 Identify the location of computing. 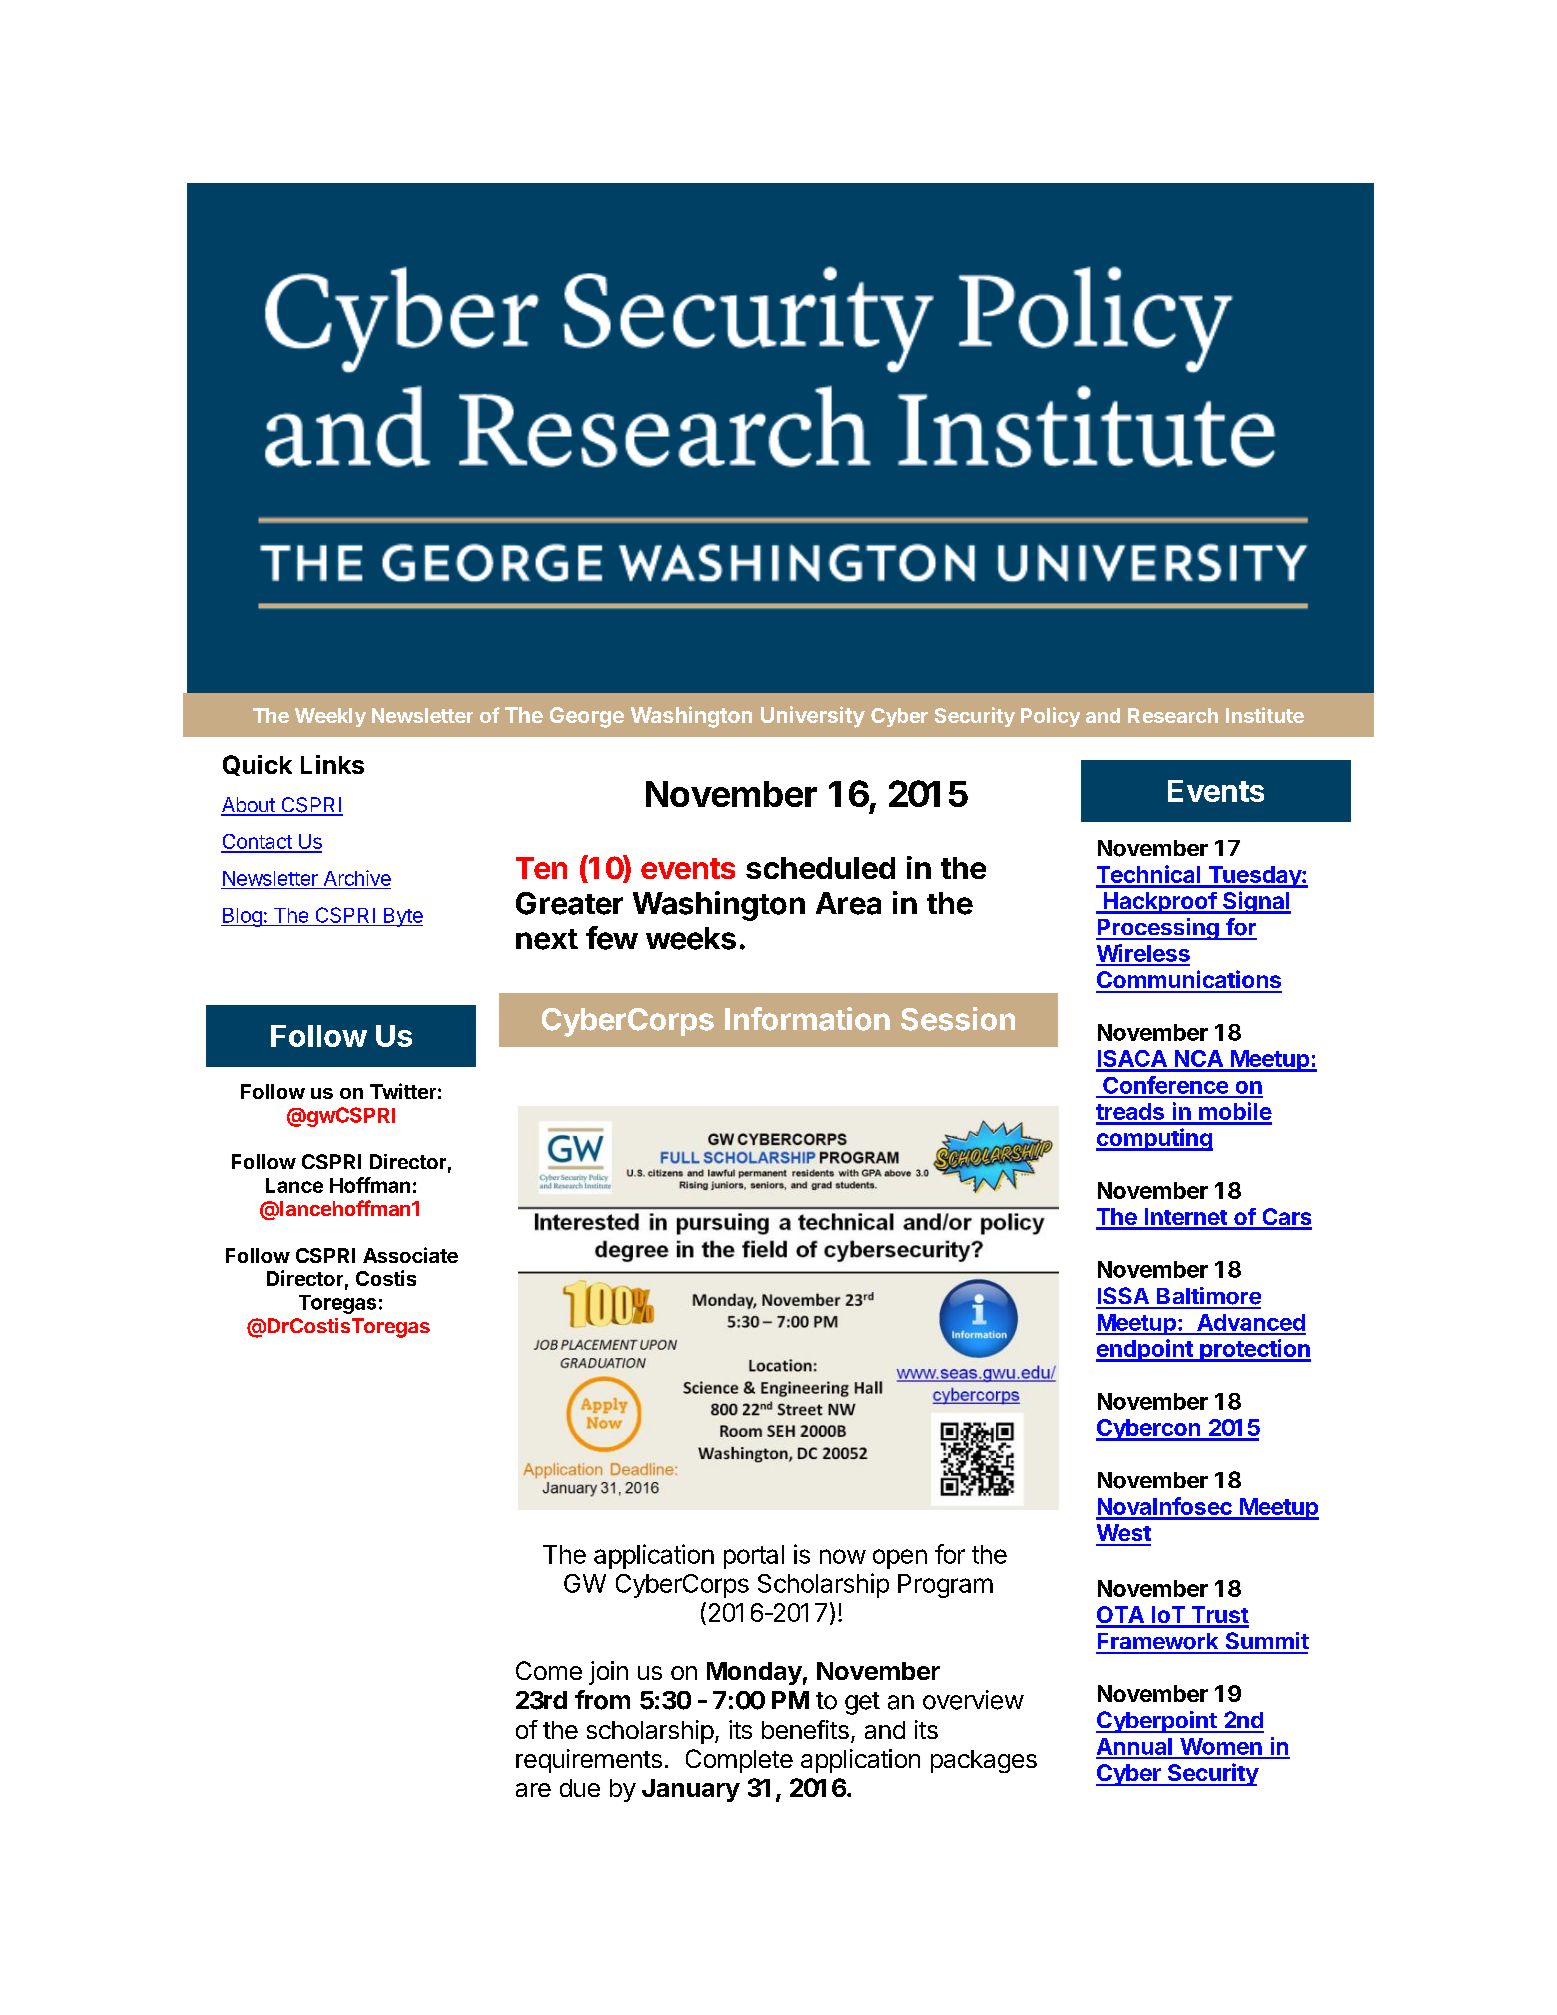
(1154, 1139).
